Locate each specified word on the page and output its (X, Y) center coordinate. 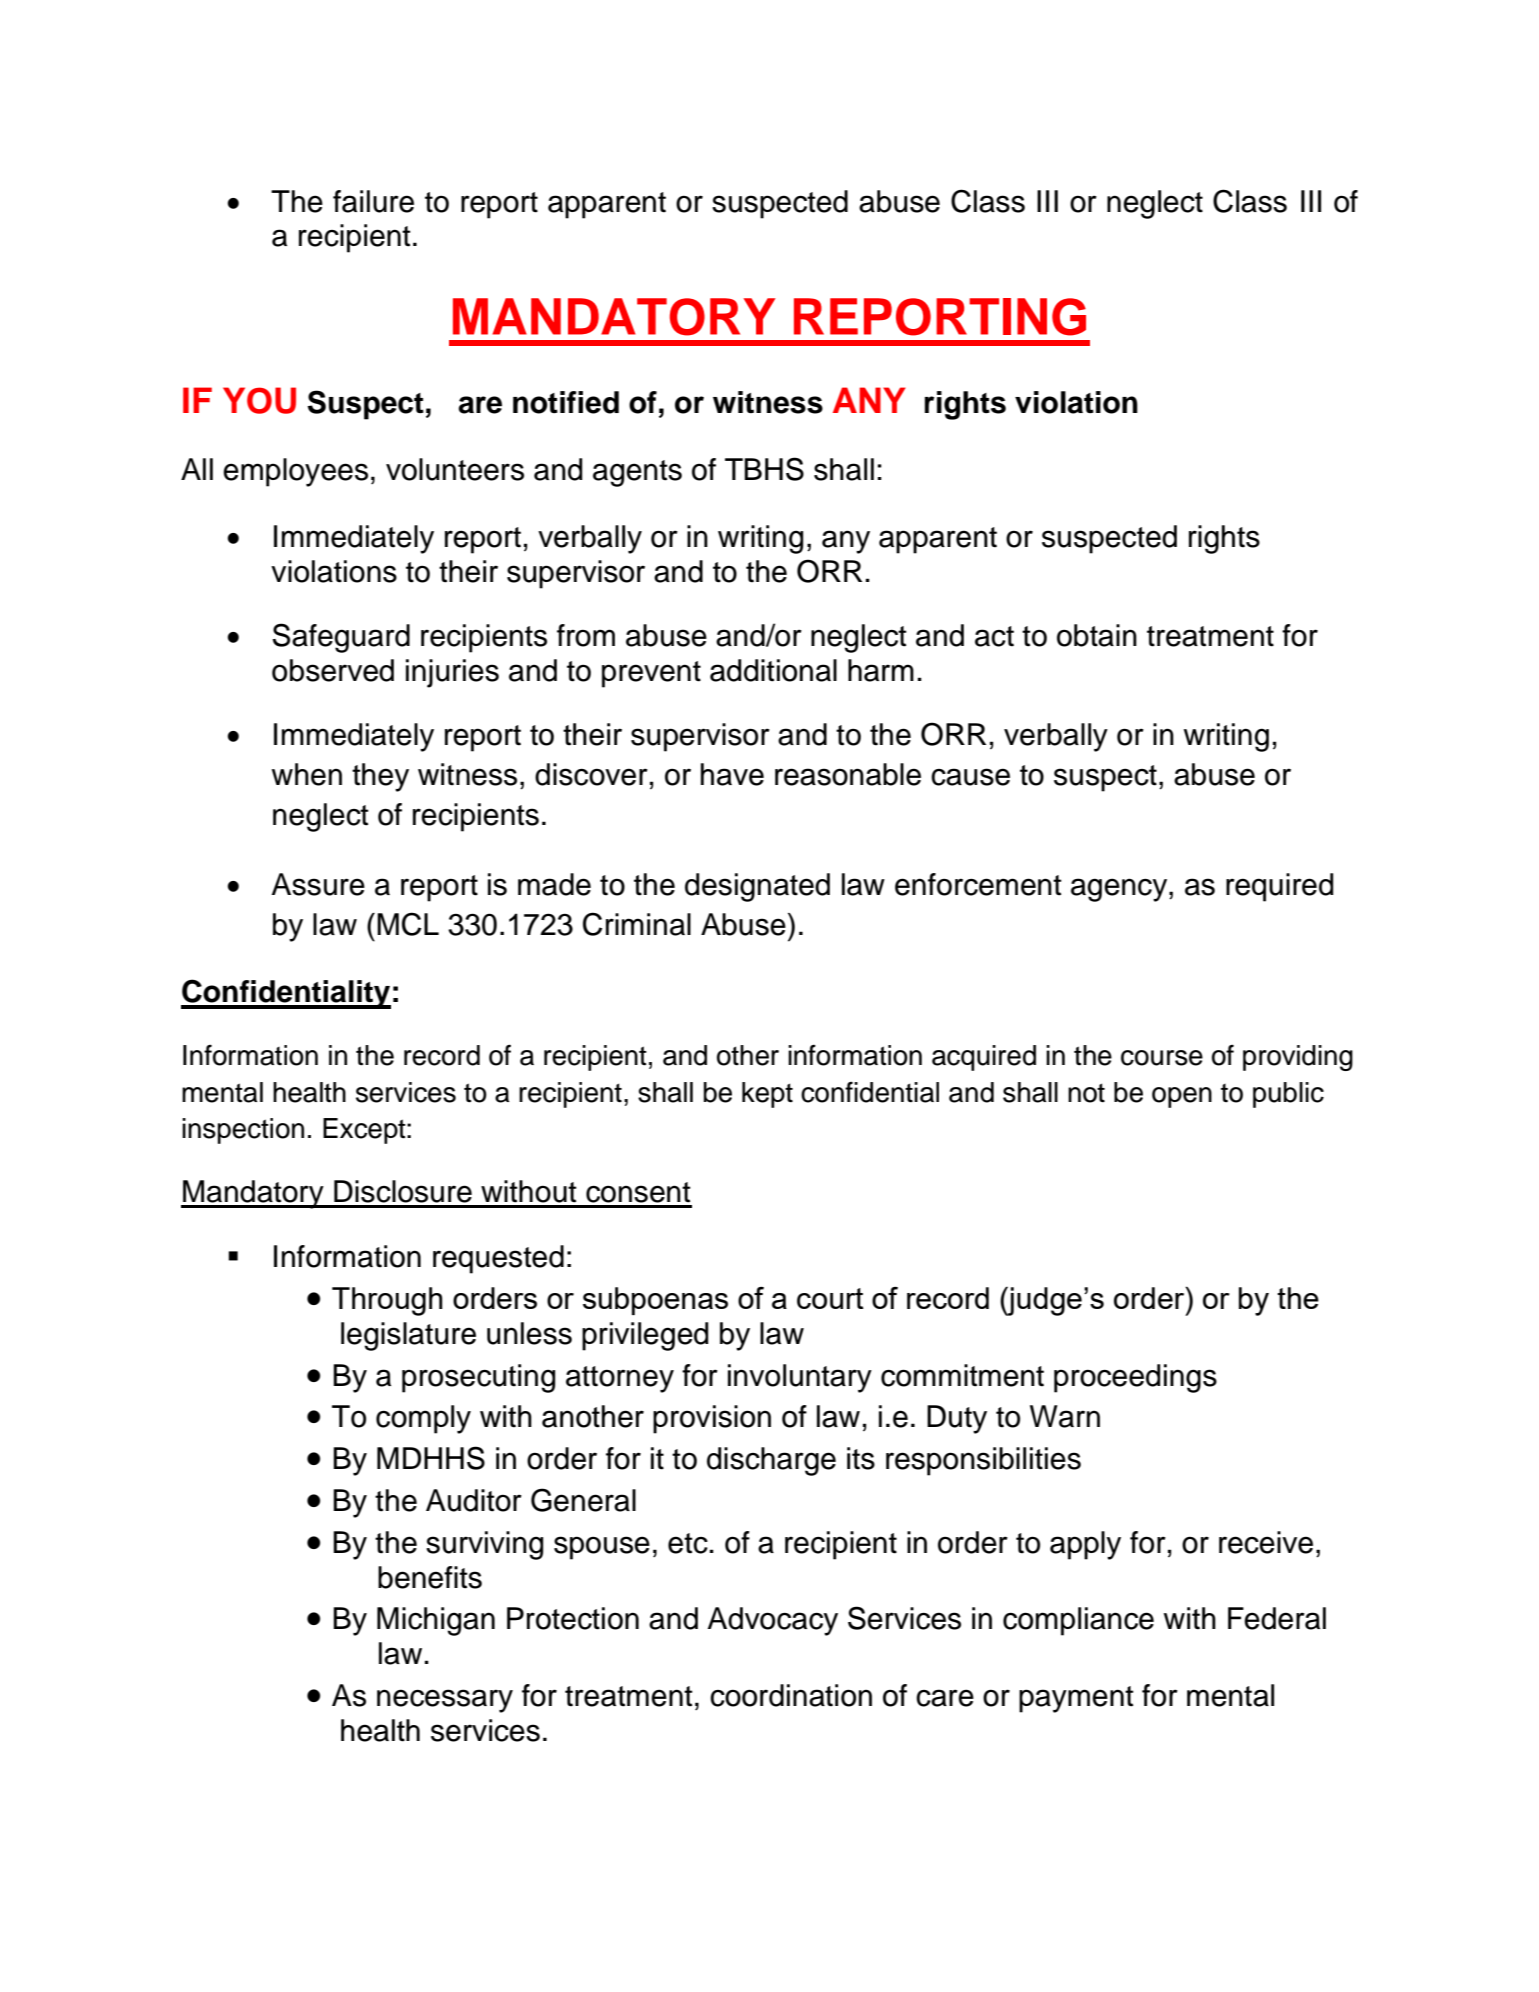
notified (566, 402)
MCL (408, 924)
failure (373, 201)
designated (757, 887)
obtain (1097, 635)
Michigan (436, 1621)
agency (1120, 890)
